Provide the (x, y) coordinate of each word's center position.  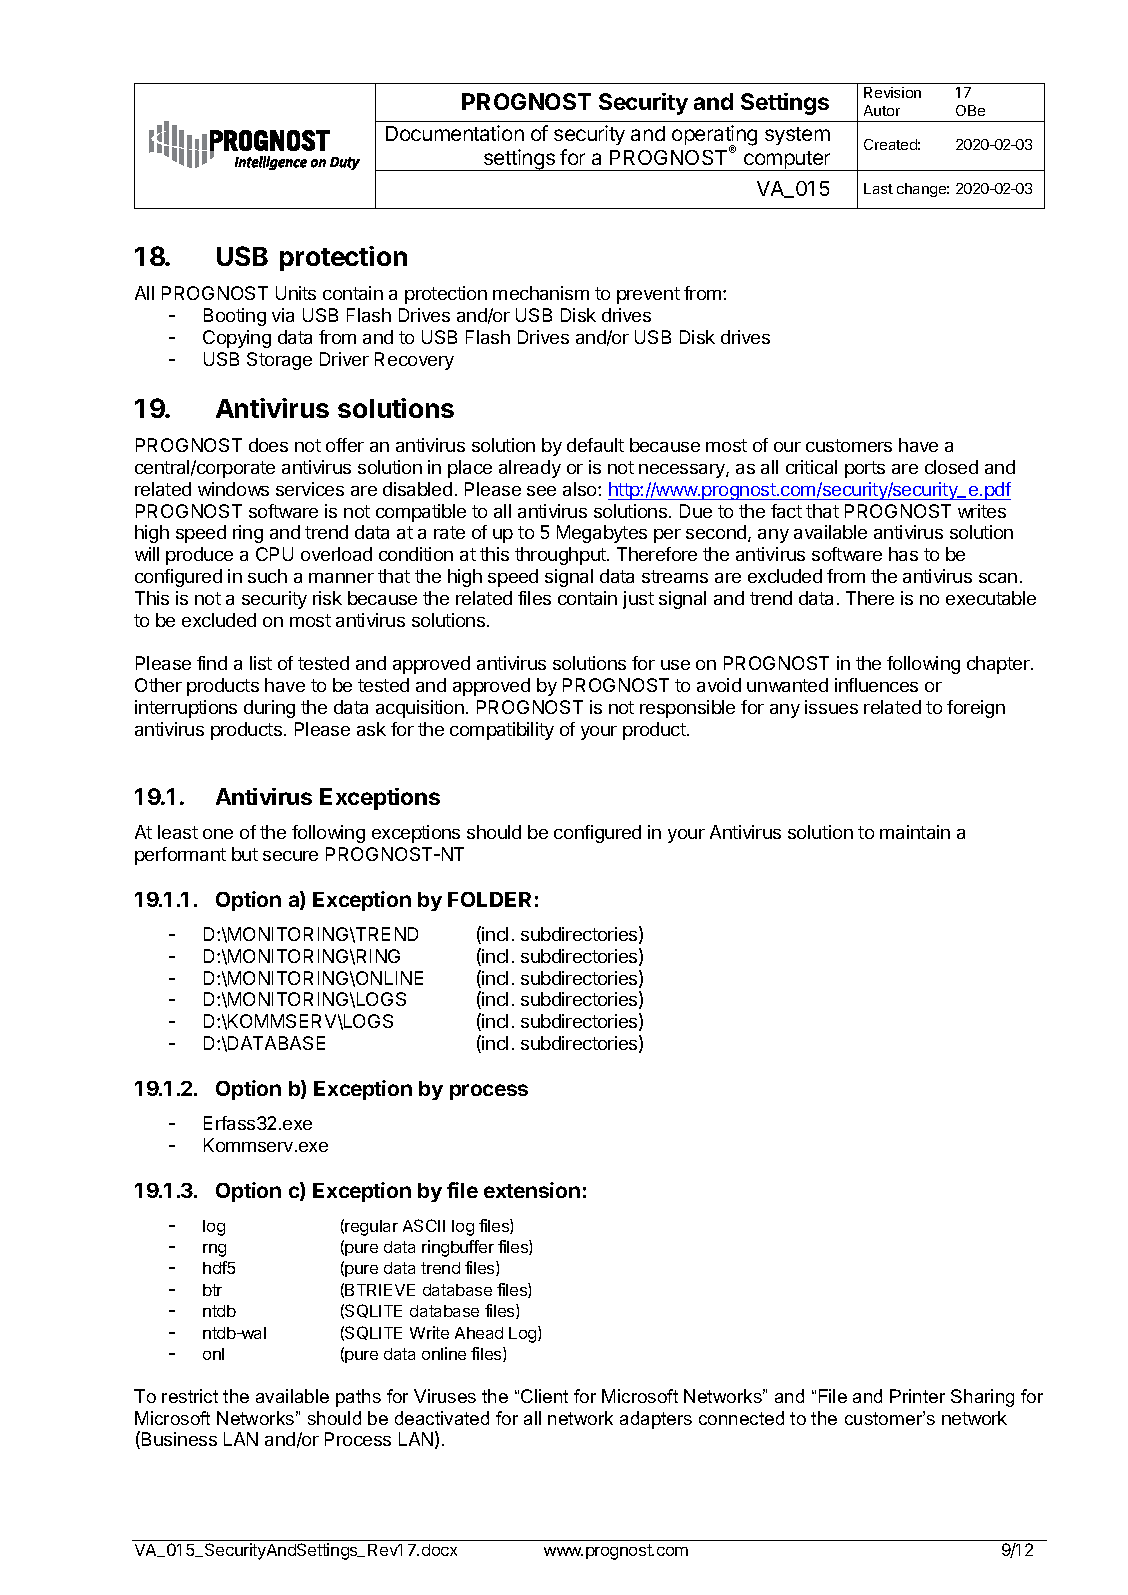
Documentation (455, 133)
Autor (882, 110)
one (218, 834)
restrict (190, 1396)
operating (714, 136)
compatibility (502, 731)
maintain (915, 832)
